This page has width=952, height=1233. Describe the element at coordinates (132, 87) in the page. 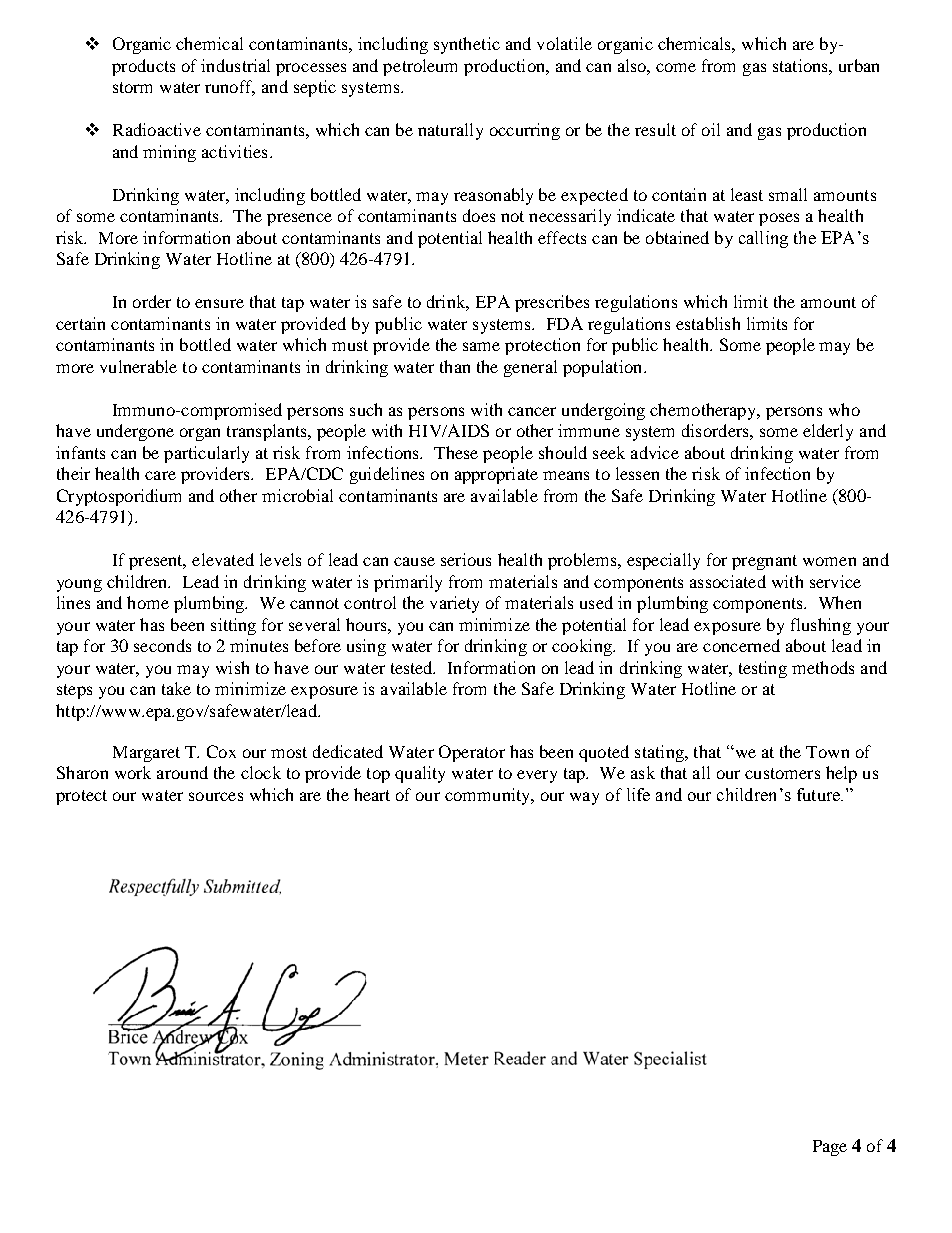

I see `storm` at that location.
